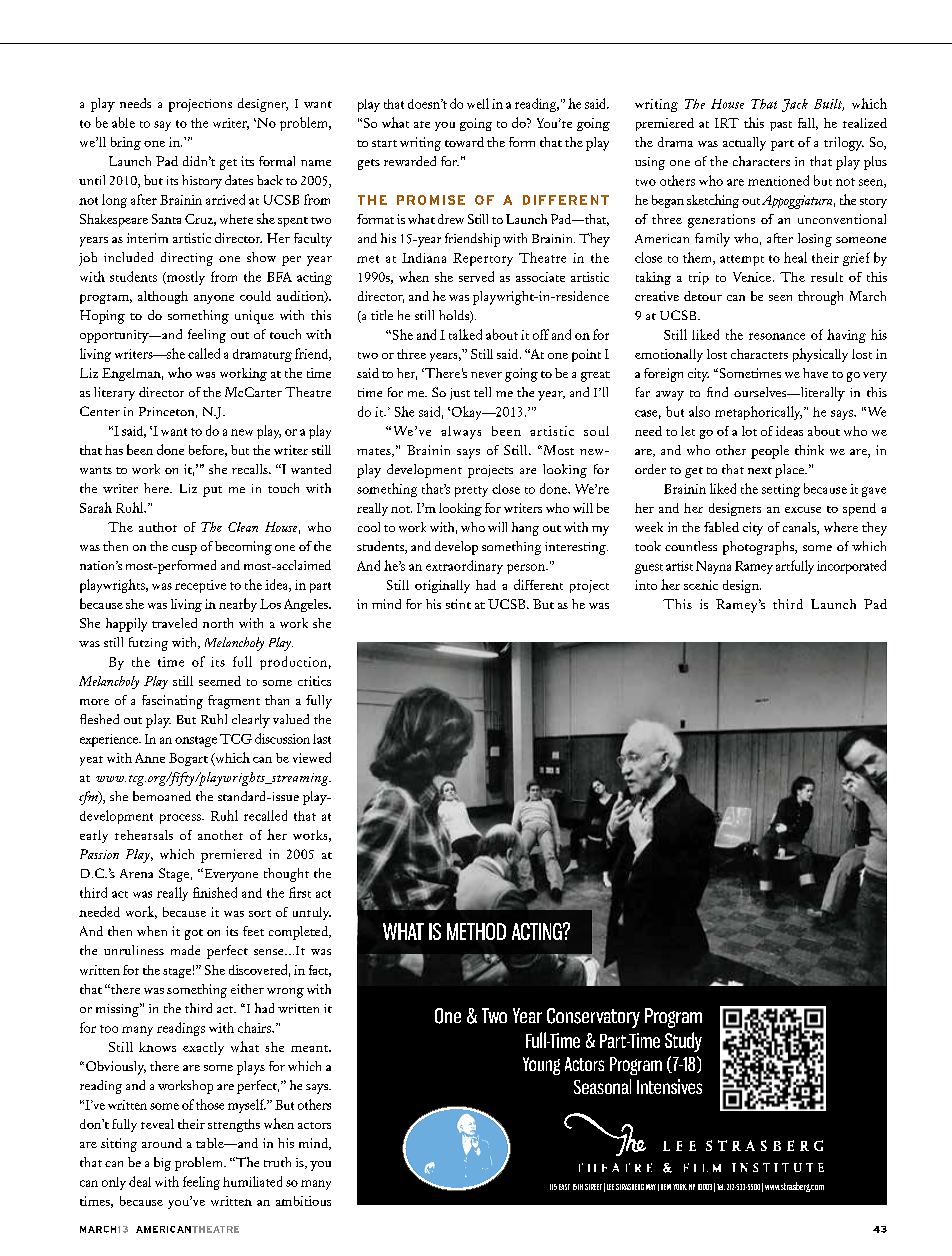 This image has height=1256, width=952. Describe the element at coordinates (194, 934) in the image. I see `got` at that location.
